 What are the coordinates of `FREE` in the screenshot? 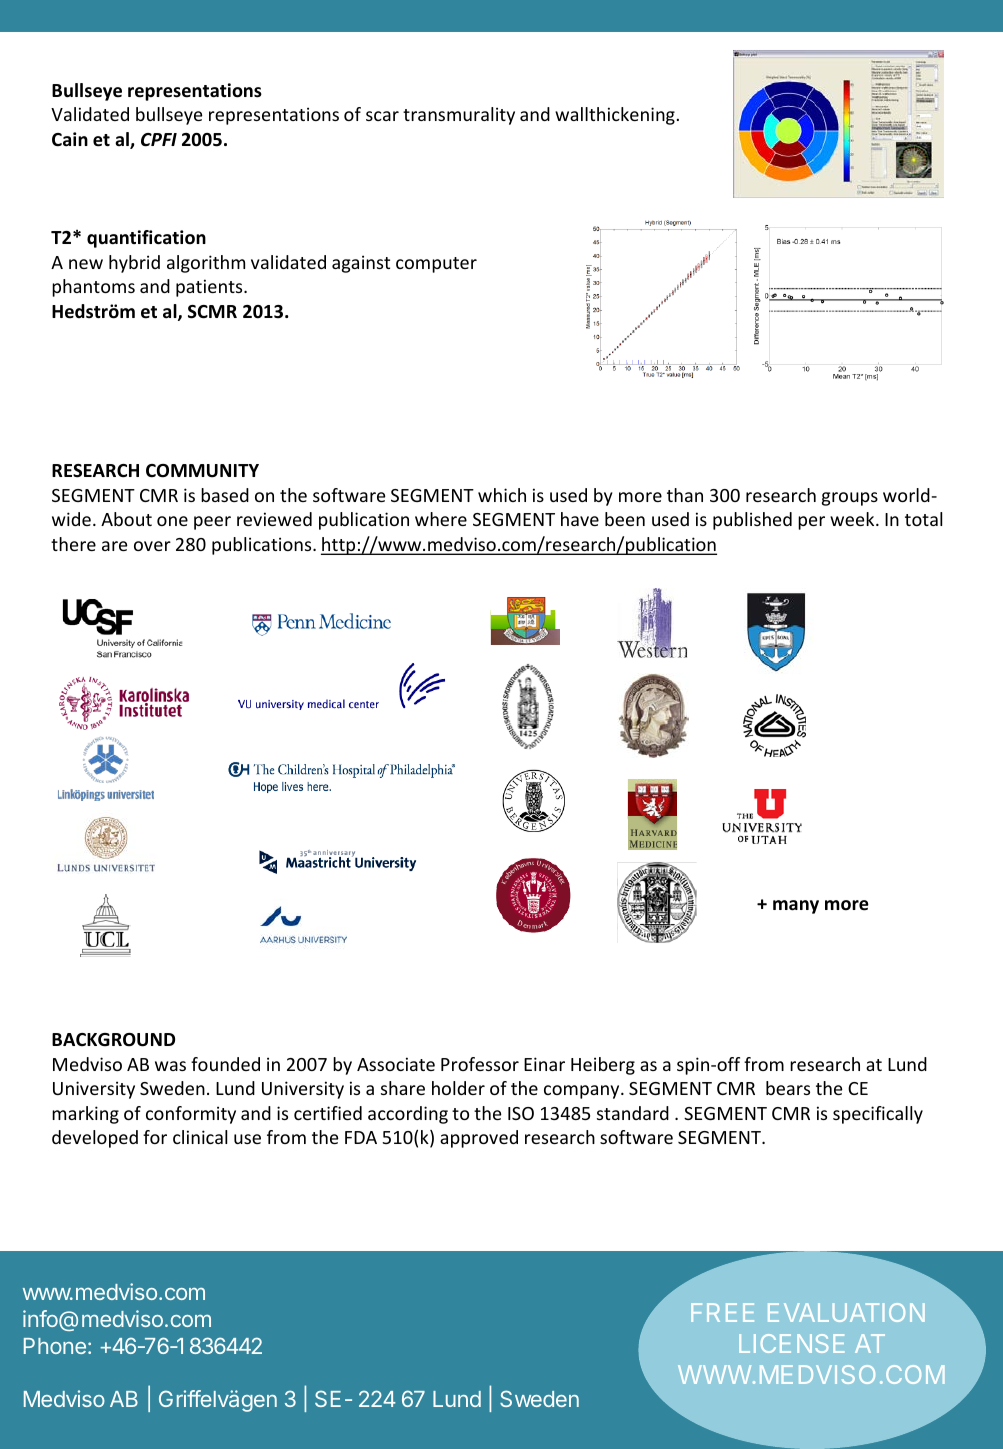 It's located at (722, 1312).
